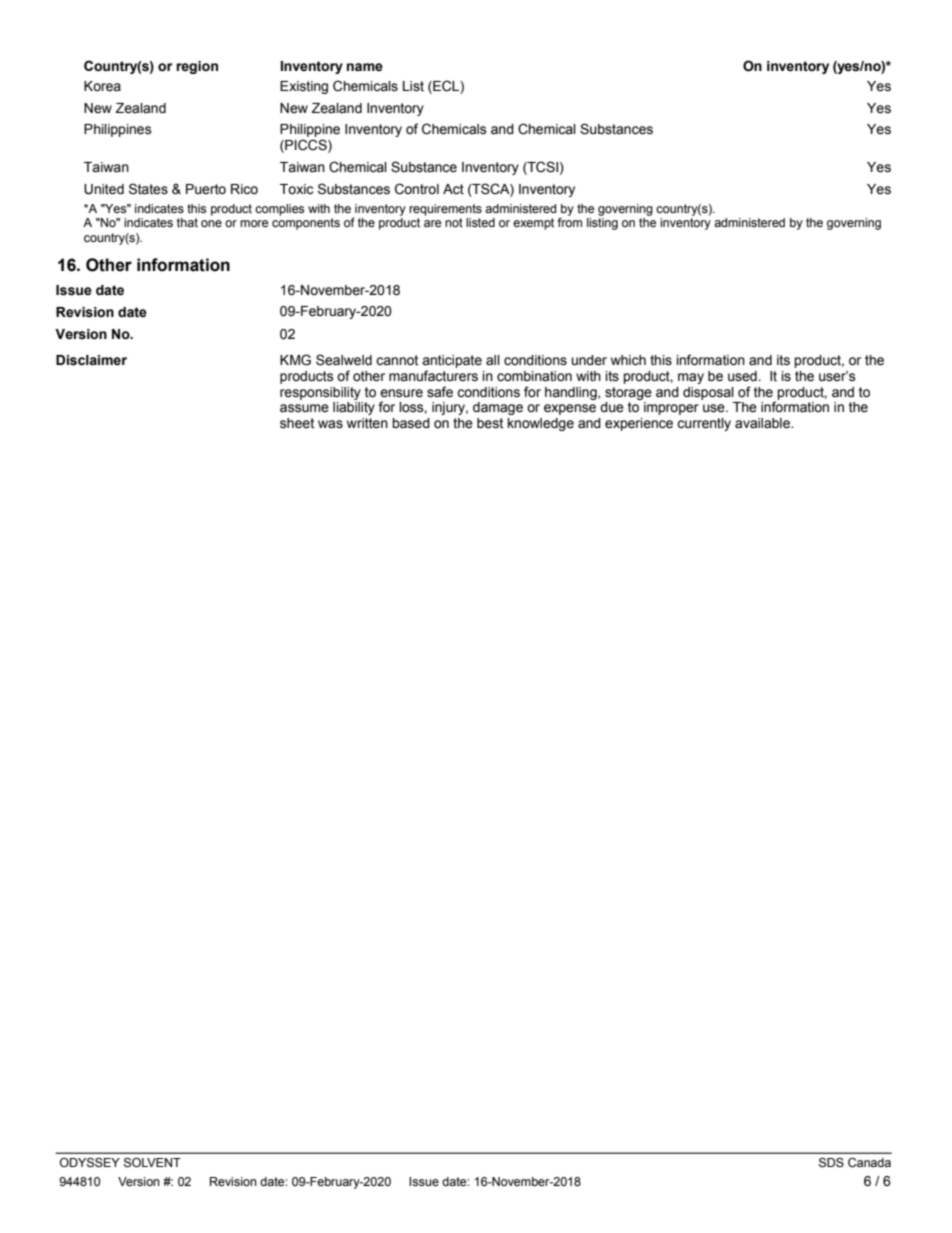 The width and height of the screenshot is (952, 1233). What do you see at coordinates (297, 423) in the screenshot?
I see `sheet` at bounding box center [297, 423].
